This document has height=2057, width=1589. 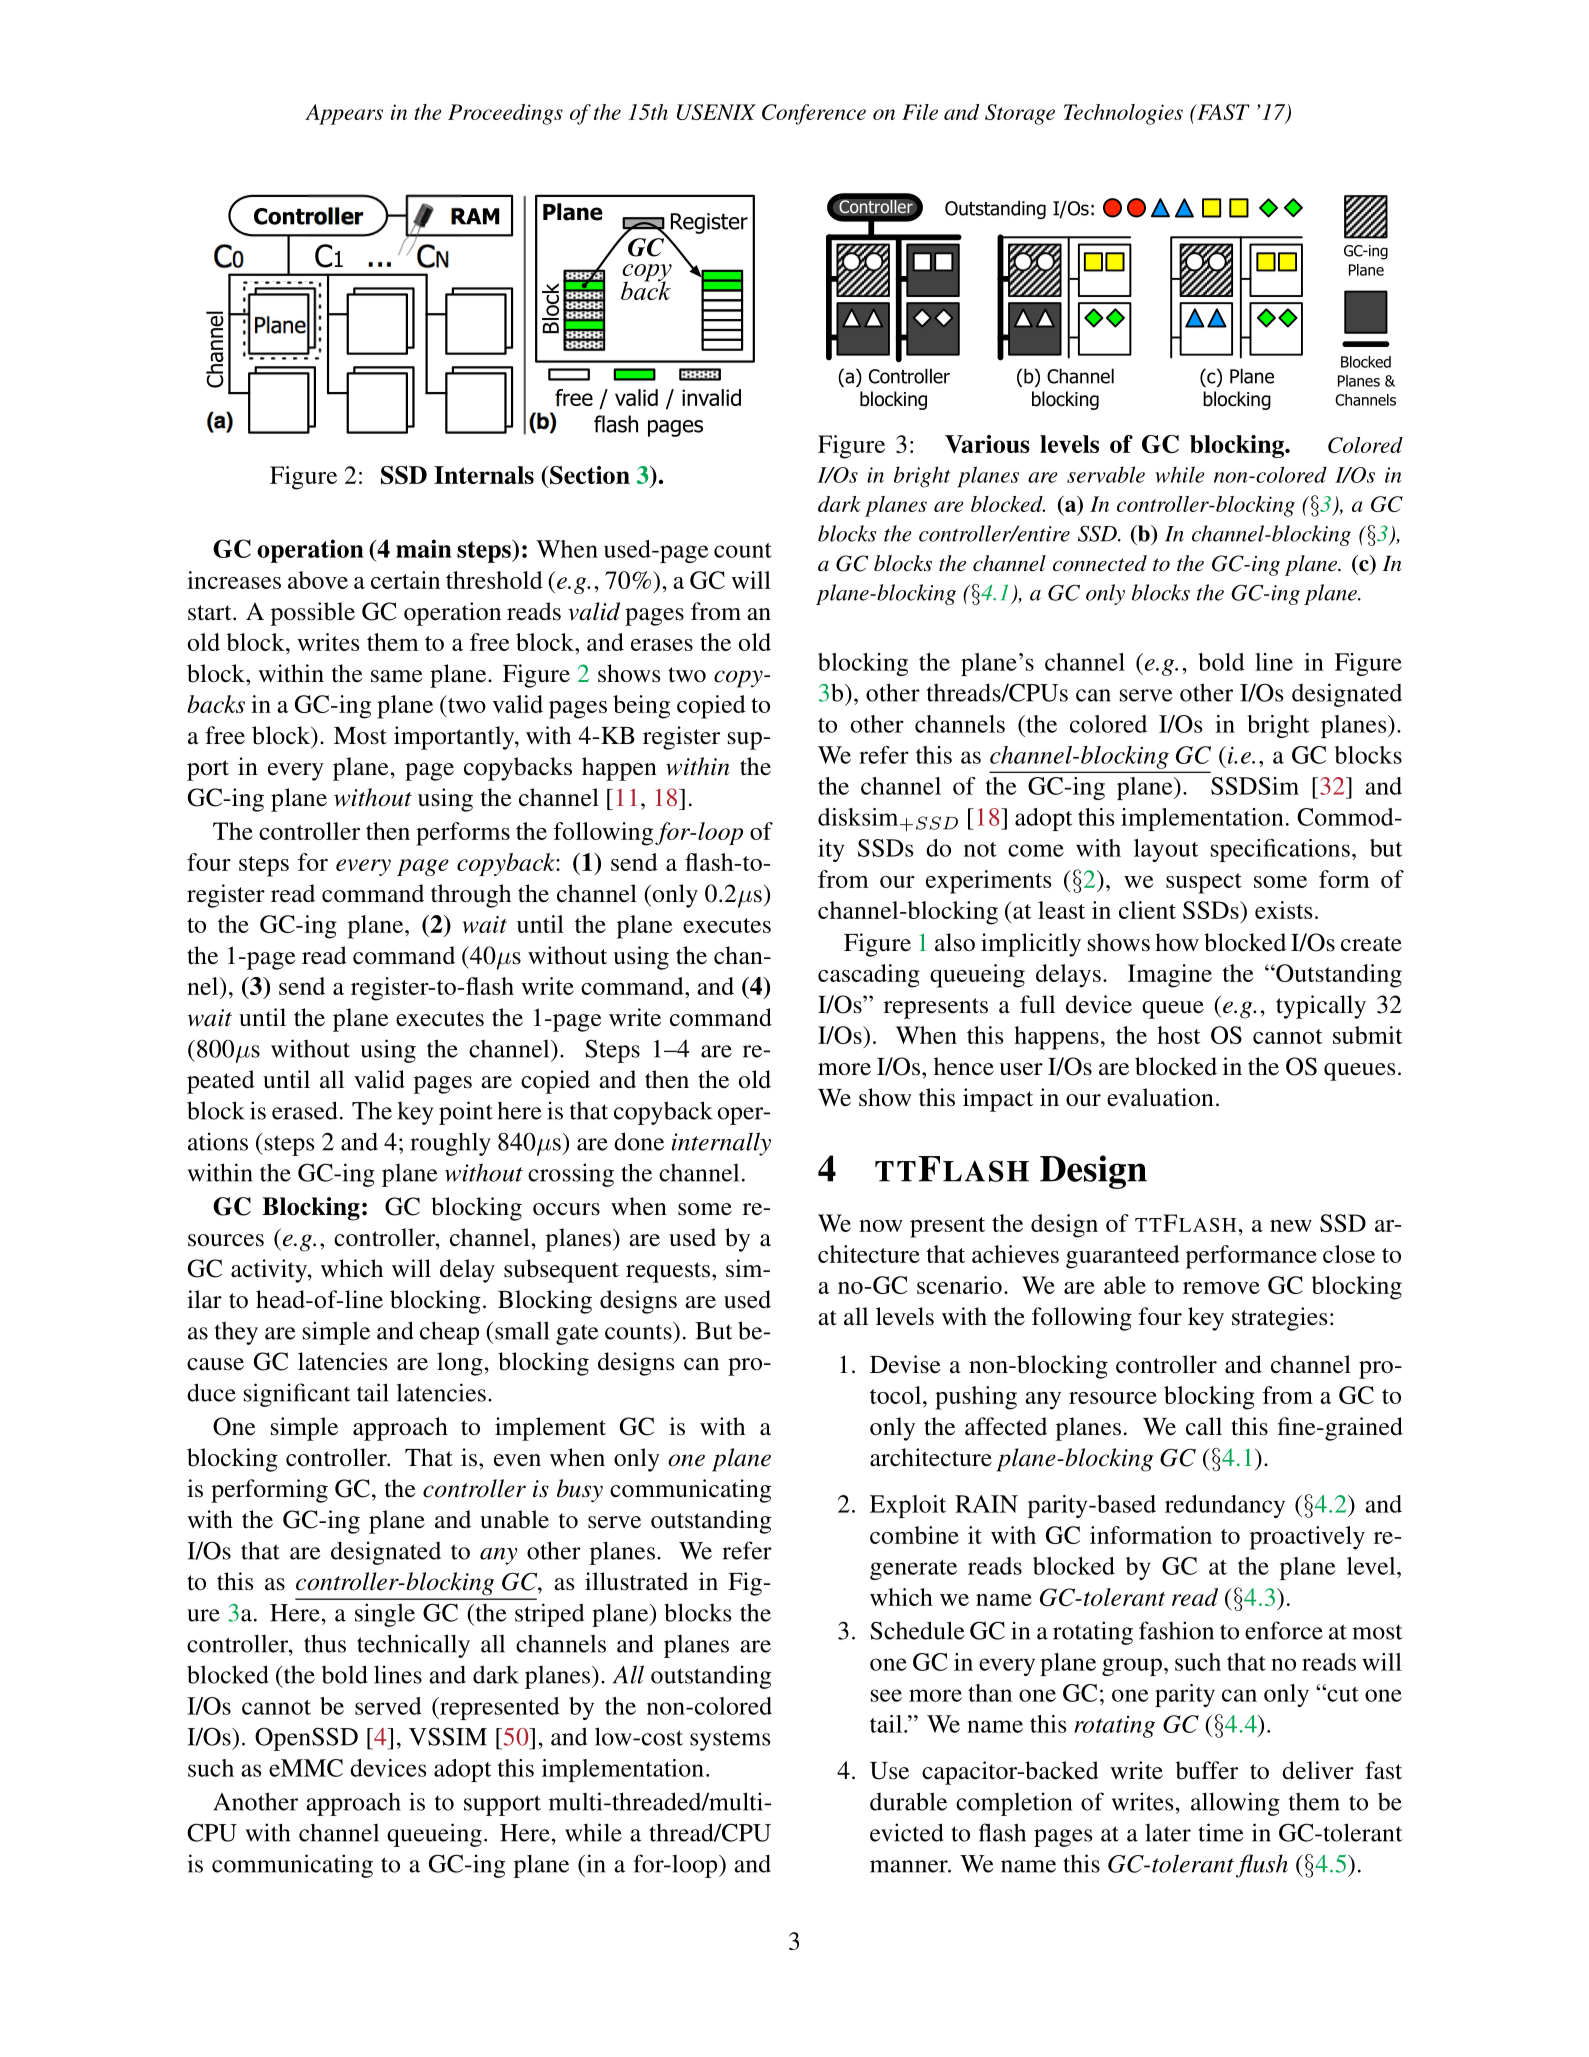 What do you see at coordinates (641, 707) in the document?
I see `being` at bounding box center [641, 707].
